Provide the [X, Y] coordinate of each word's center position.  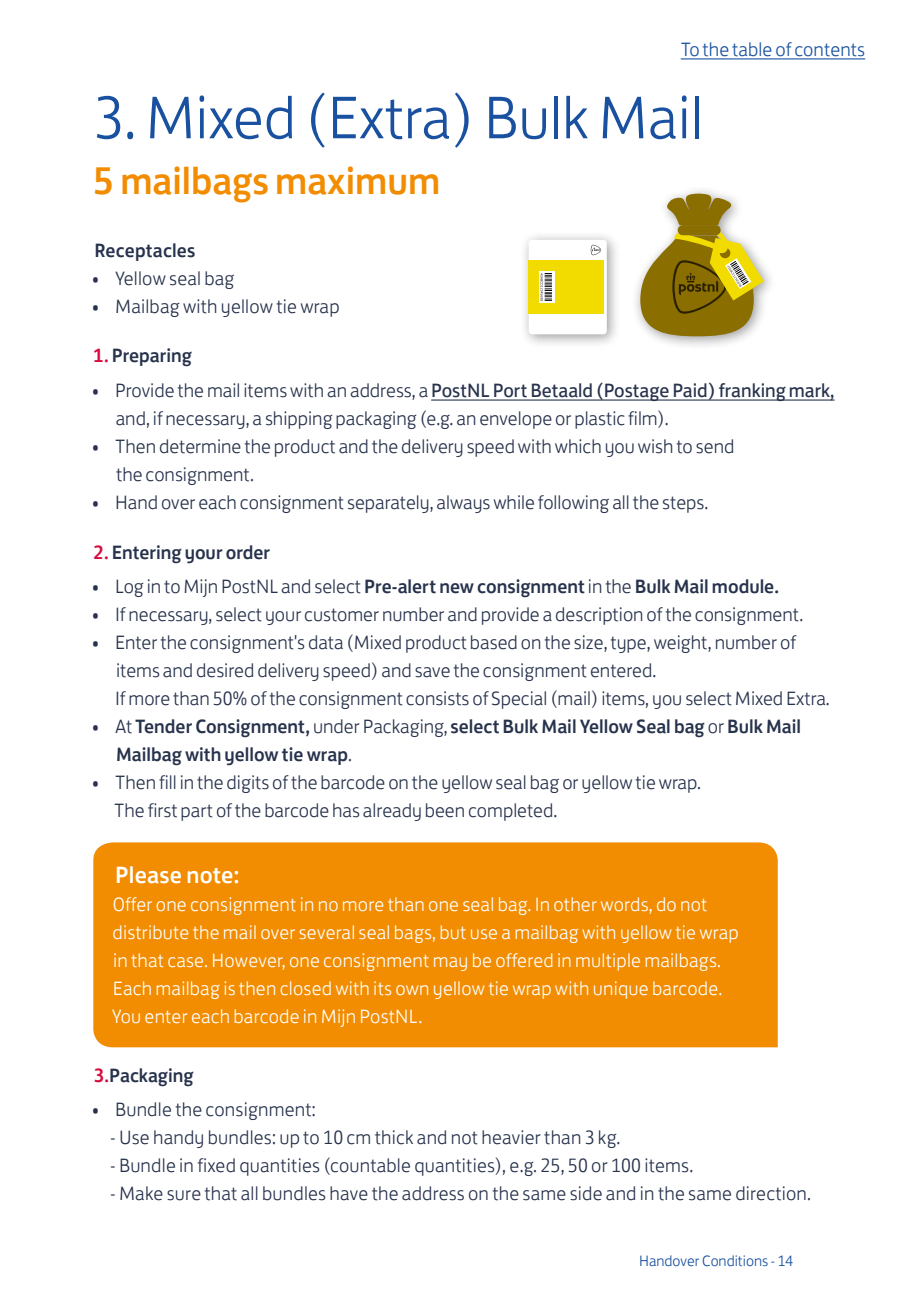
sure [184, 1195]
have [349, 1193]
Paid [690, 391]
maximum [357, 180]
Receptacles [145, 252]
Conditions [735, 1260]
